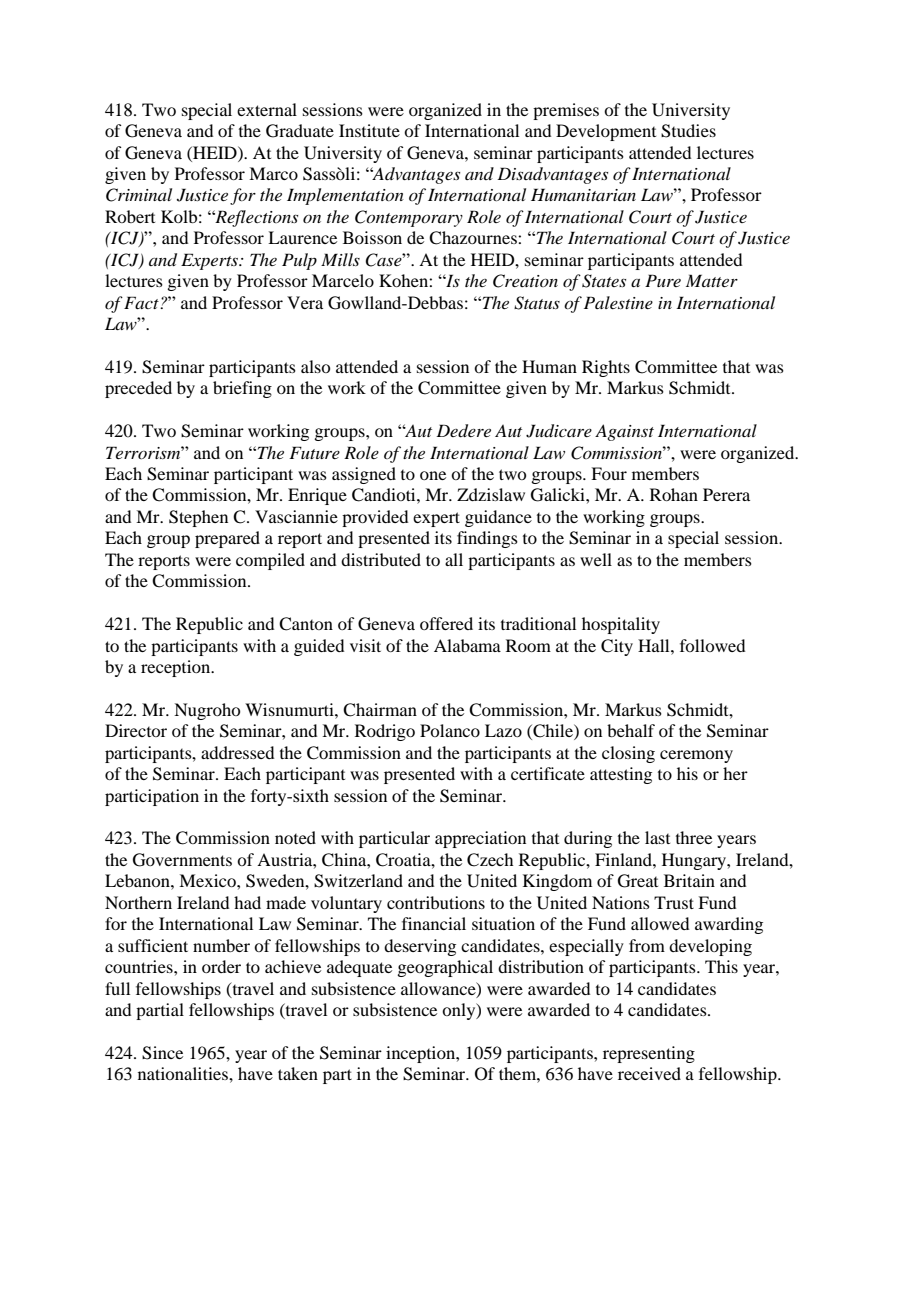 This screenshot has width=924, height=1308. What do you see at coordinates (624, 432) in the screenshot?
I see `Against` at bounding box center [624, 432].
